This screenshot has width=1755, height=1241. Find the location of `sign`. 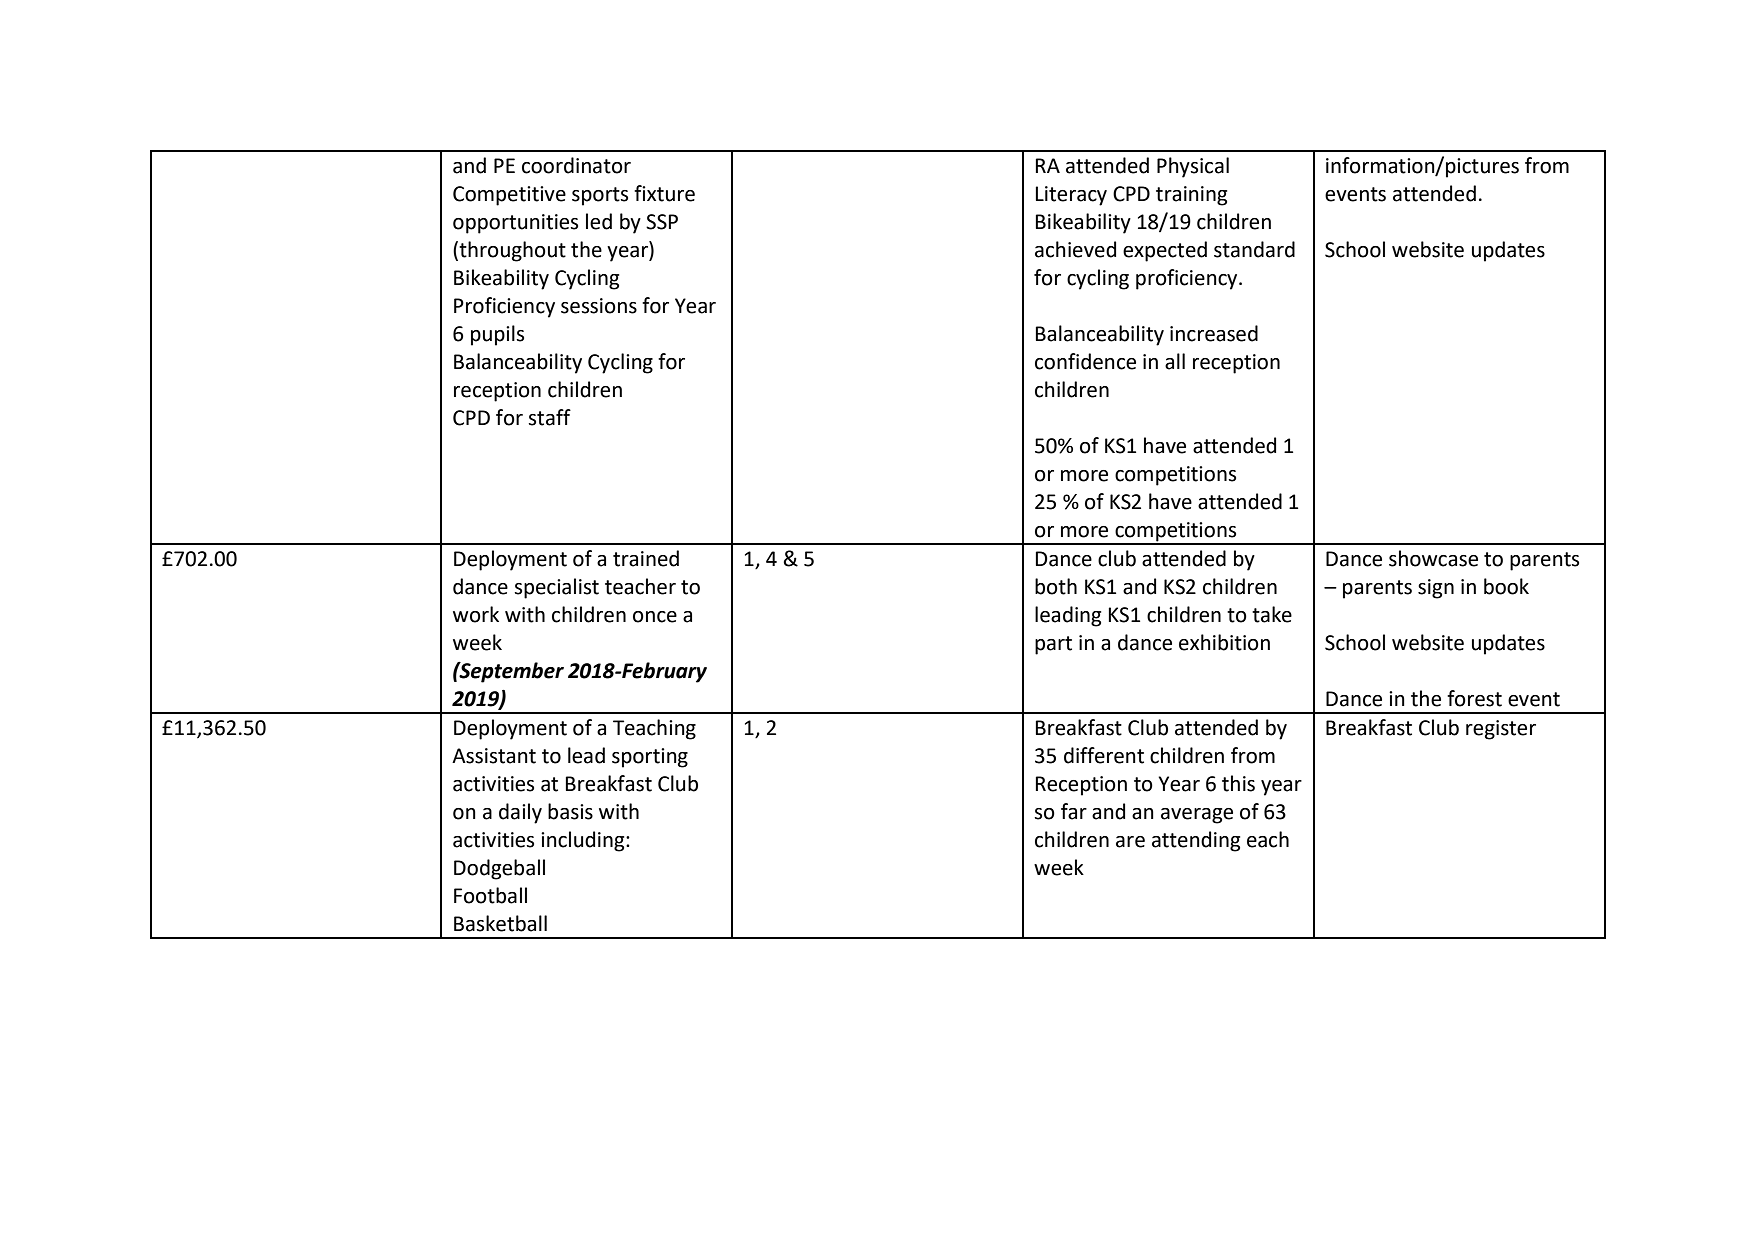

sign is located at coordinates (1436, 589).
